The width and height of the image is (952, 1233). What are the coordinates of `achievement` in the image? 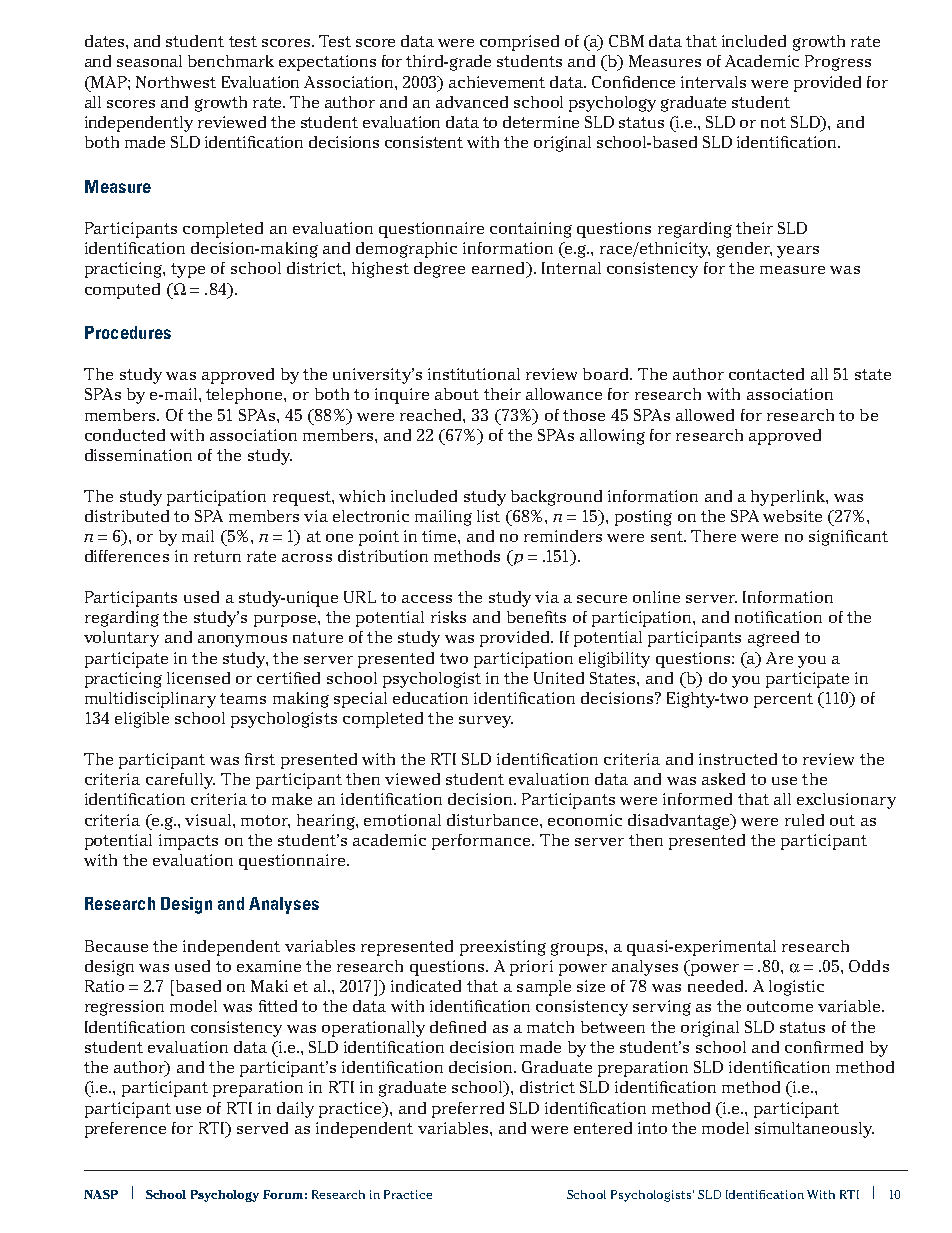 It's located at (497, 82).
